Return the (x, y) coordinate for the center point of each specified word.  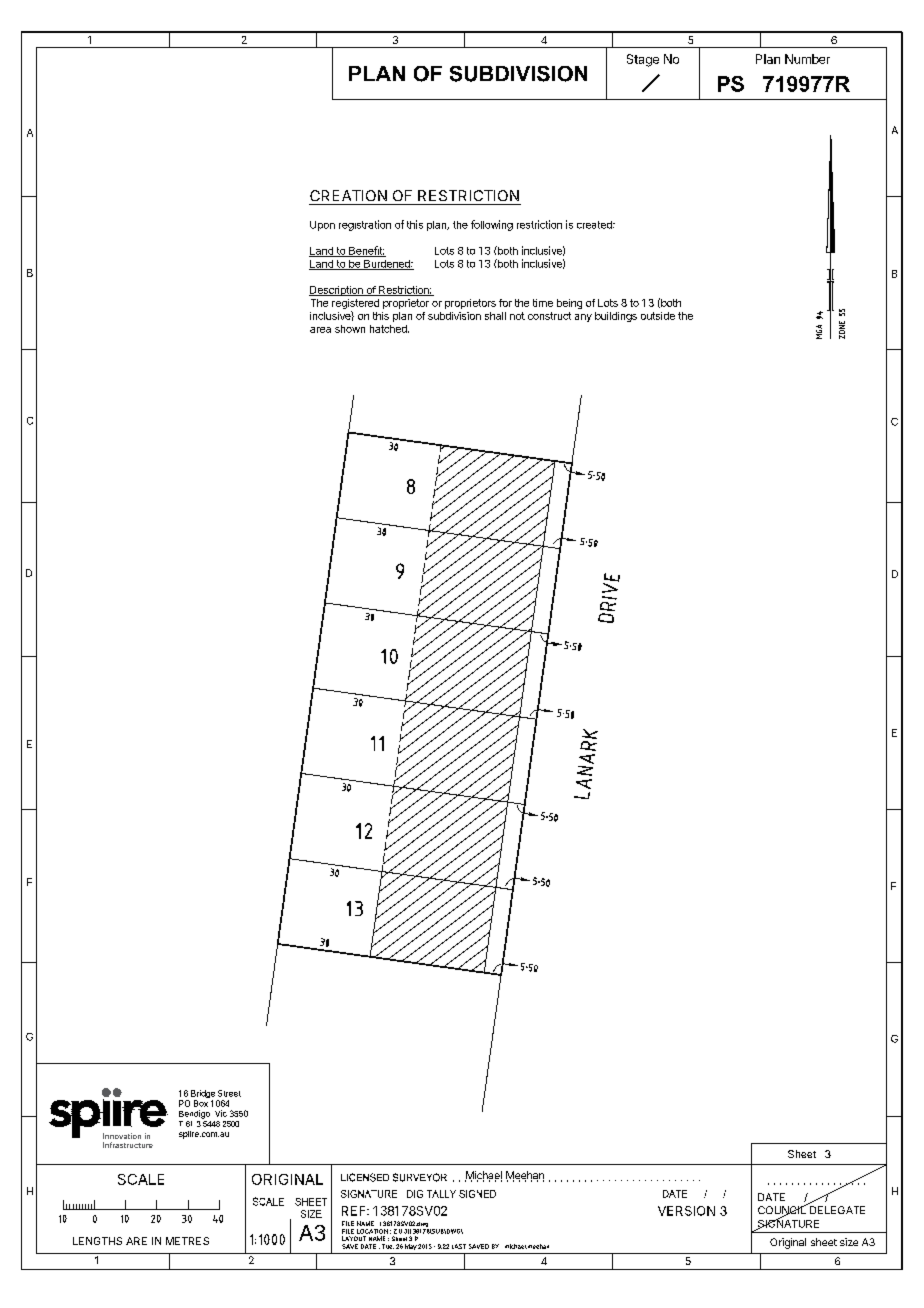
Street (229, 1093)
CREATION (348, 195)
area (320, 330)
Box (201, 1103)
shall (495, 316)
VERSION (686, 1211)
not (517, 316)
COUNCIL (783, 1210)
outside (658, 316)
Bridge (203, 1095)
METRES (187, 1241)
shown (350, 329)
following (492, 225)
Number (807, 59)
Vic (221, 1113)
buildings (616, 317)
